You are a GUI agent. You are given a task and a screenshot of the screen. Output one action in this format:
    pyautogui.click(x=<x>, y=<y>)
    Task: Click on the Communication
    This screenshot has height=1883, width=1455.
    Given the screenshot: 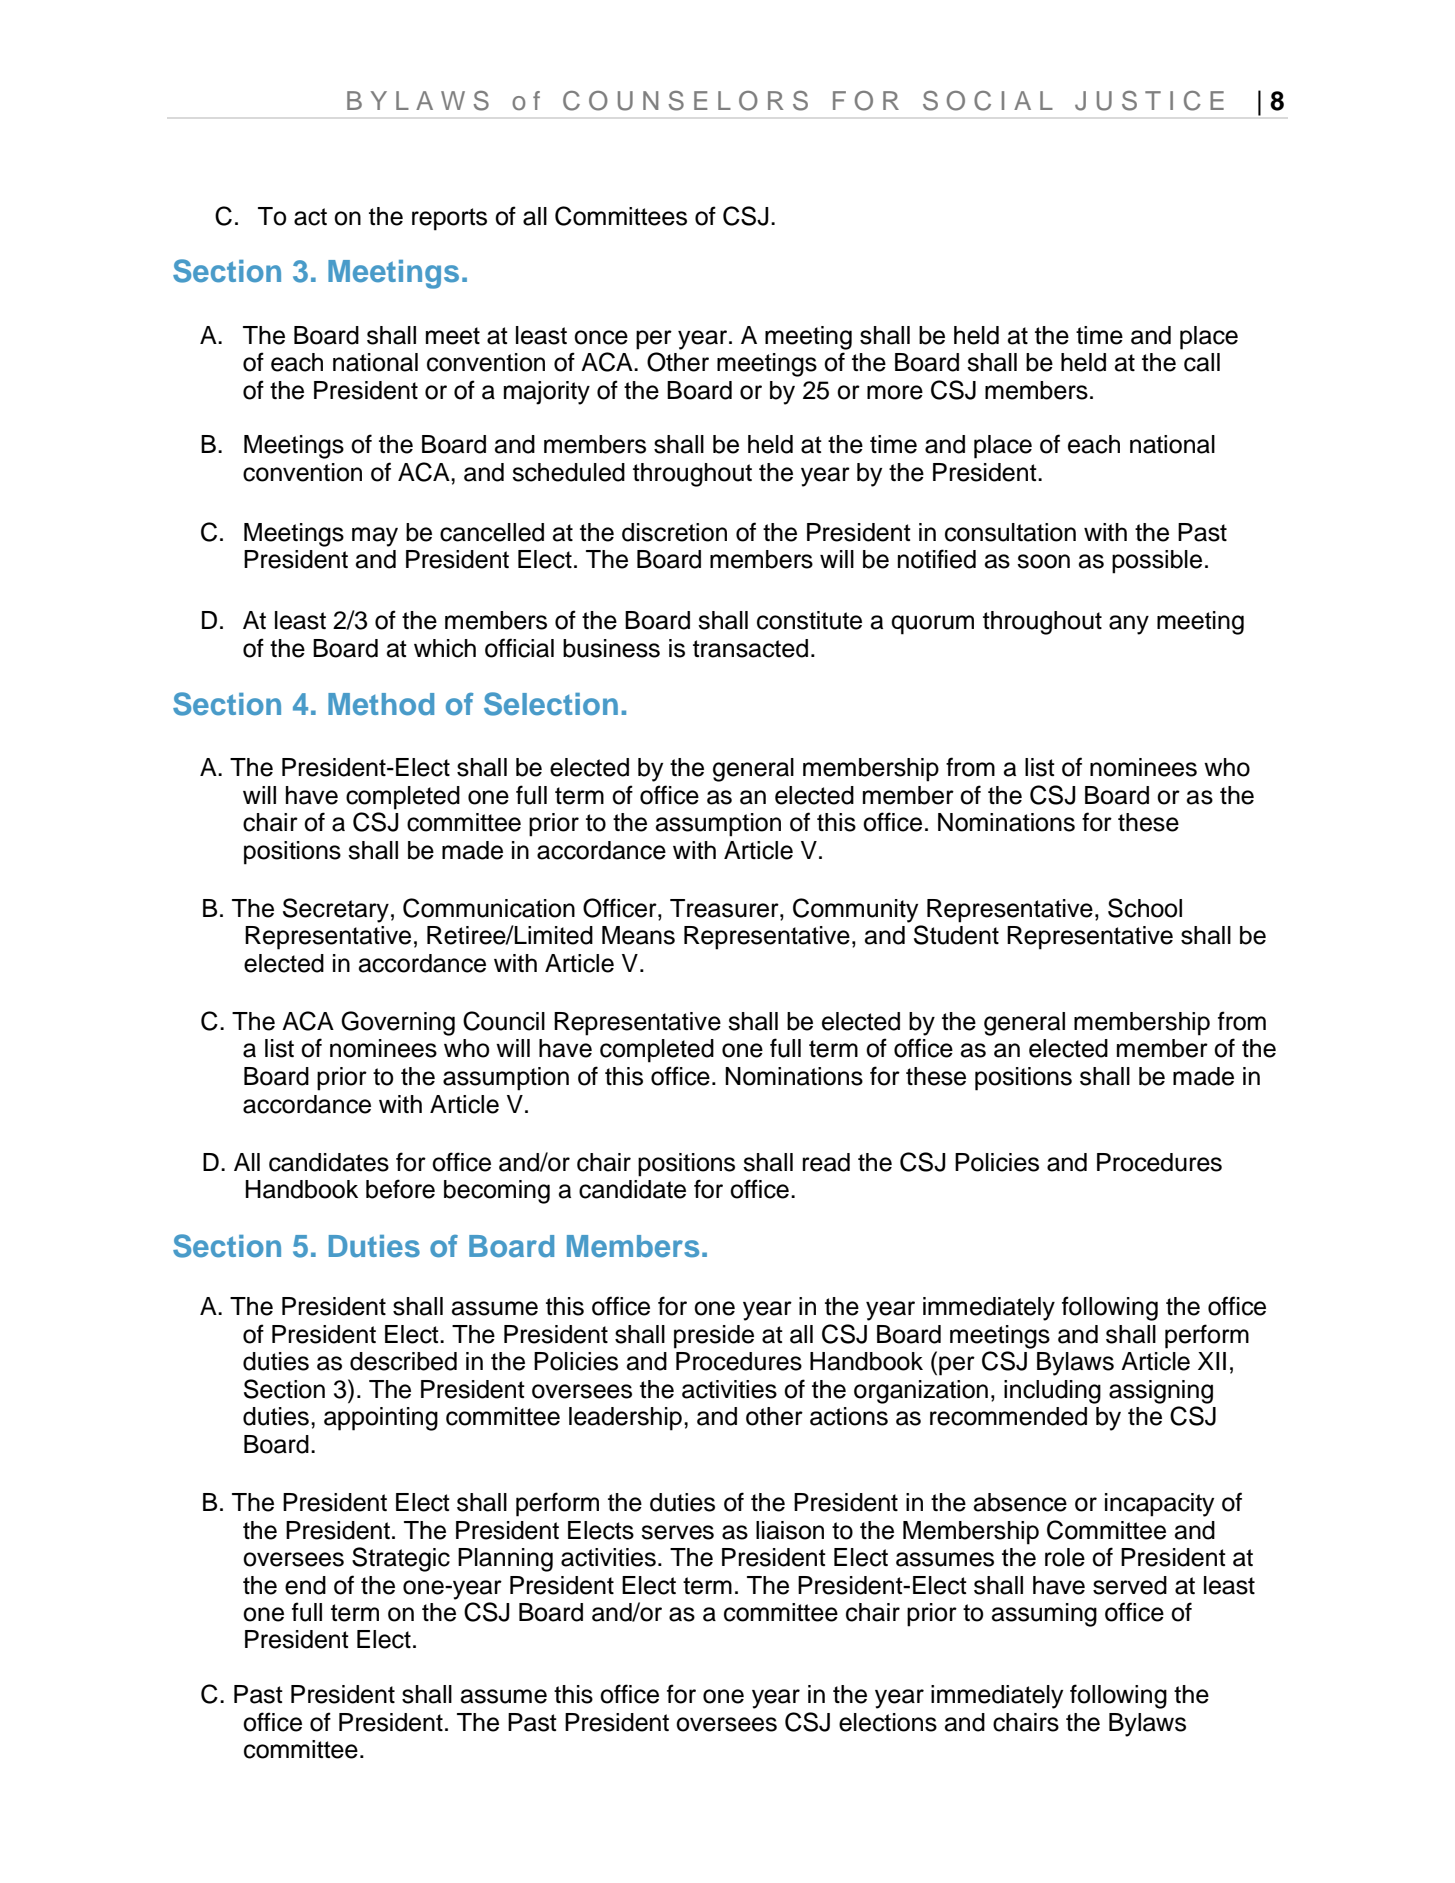 What is the action you would take?
    pyautogui.click(x=489, y=908)
